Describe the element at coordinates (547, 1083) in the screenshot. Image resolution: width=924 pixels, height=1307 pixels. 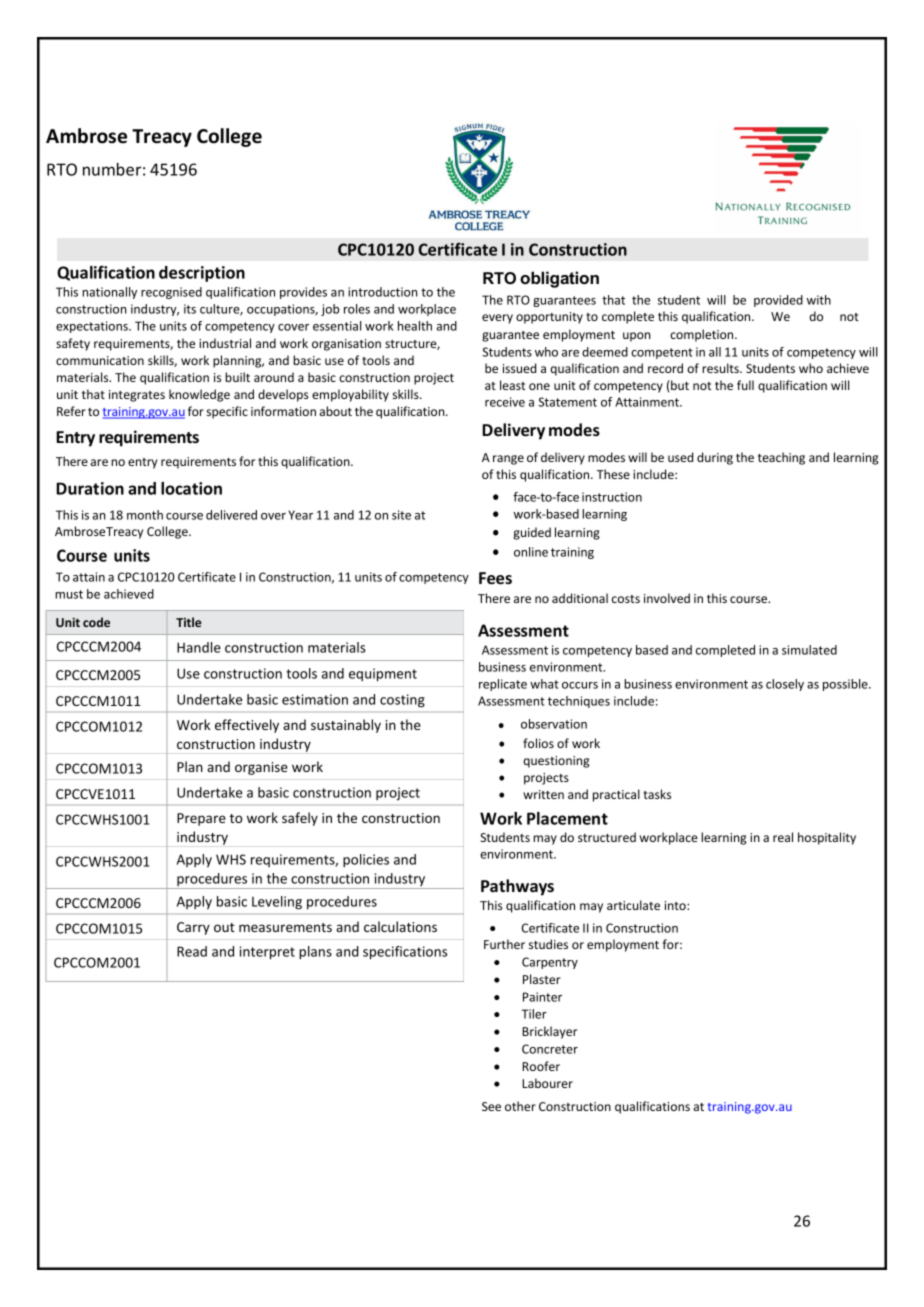
I see `Labourer` at that location.
